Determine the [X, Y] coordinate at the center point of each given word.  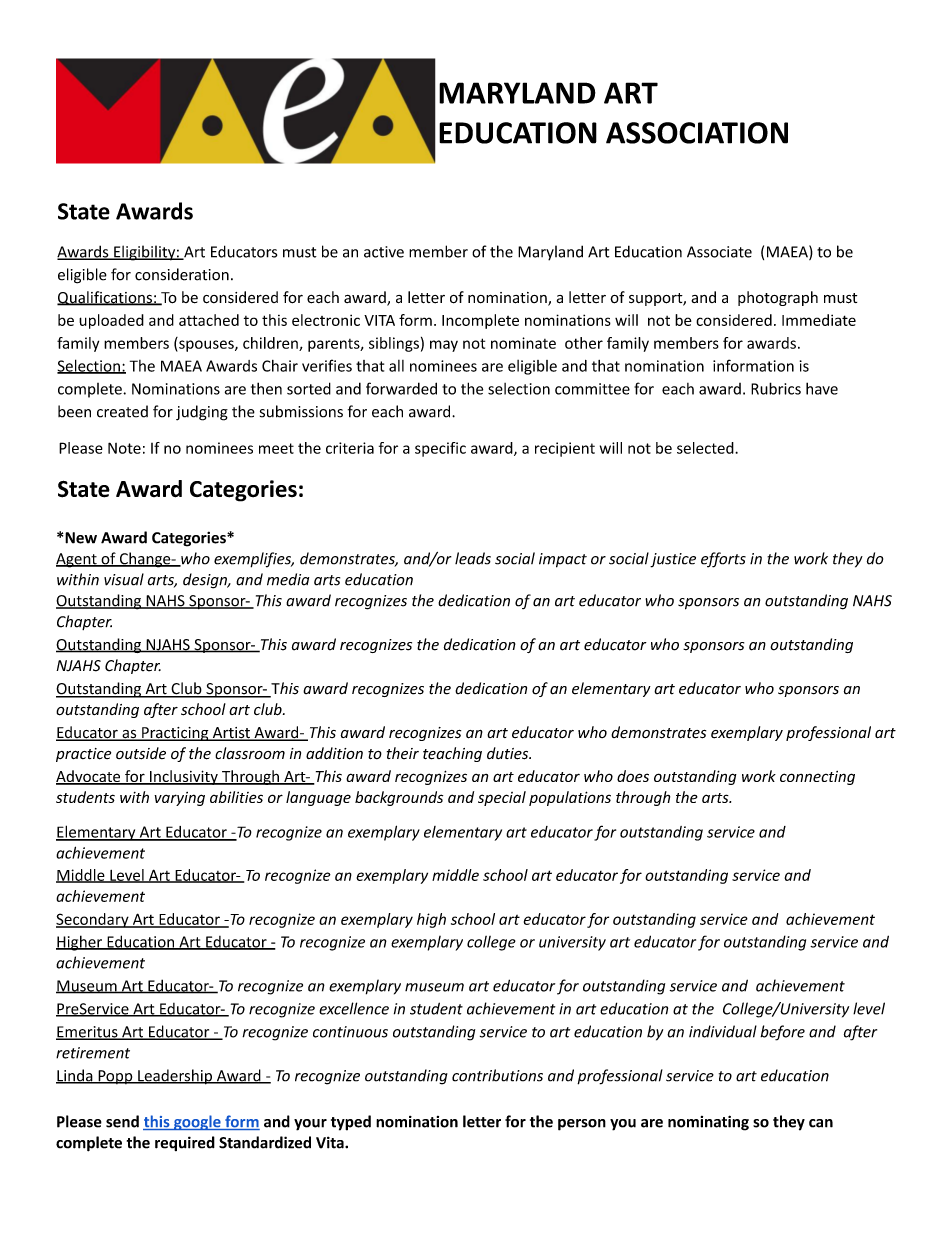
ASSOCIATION [697, 133]
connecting [817, 778]
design [206, 581]
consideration [182, 274]
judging [202, 413]
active [384, 252]
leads [473, 558]
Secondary [93, 920]
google [197, 1122]
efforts [723, 560]
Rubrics [776, 388]
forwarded [401, 388]
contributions [497, 1075]
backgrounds [399, 798]
